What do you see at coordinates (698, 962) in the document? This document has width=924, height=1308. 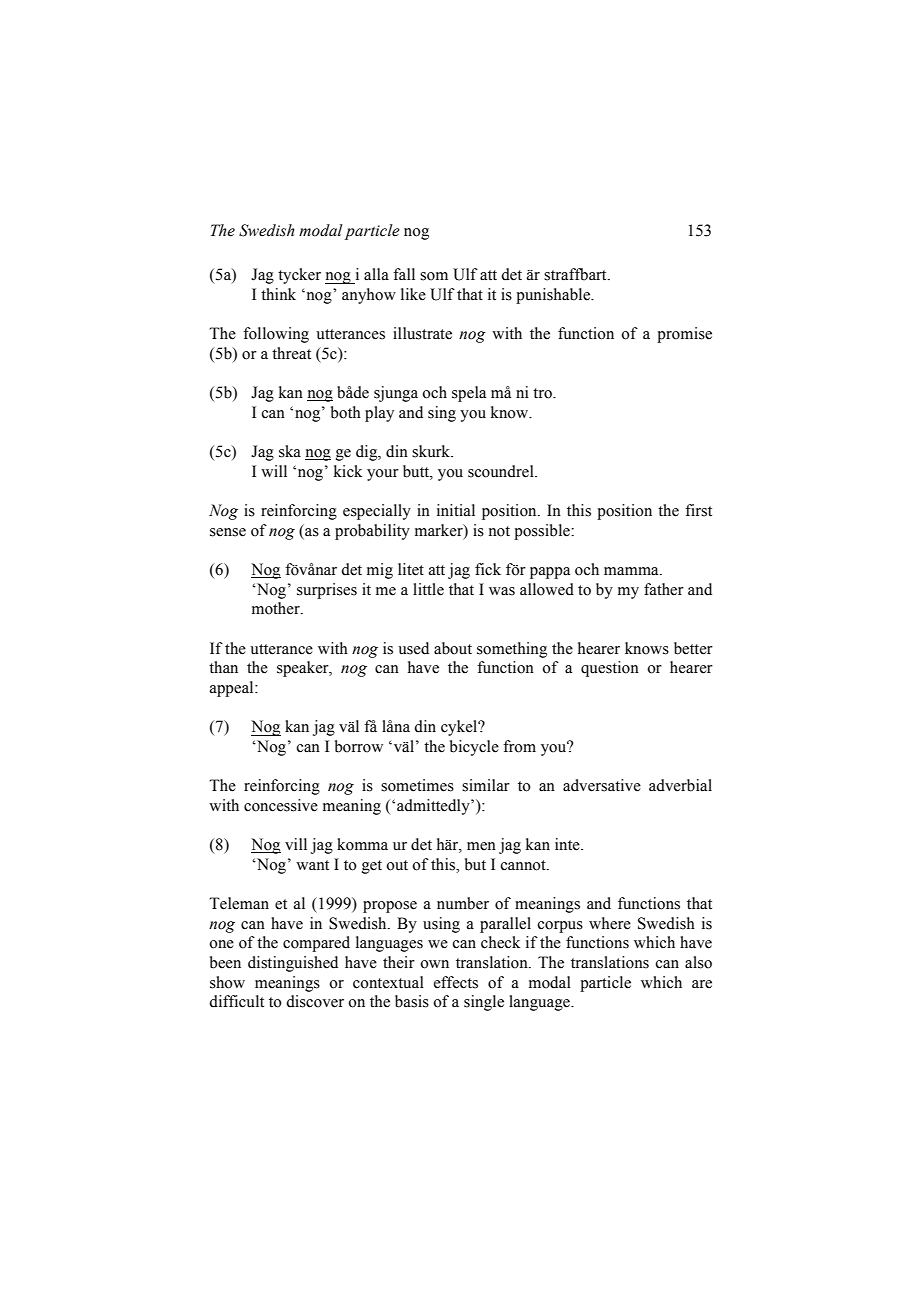 I see `also` at bounding box center [698, 962].
